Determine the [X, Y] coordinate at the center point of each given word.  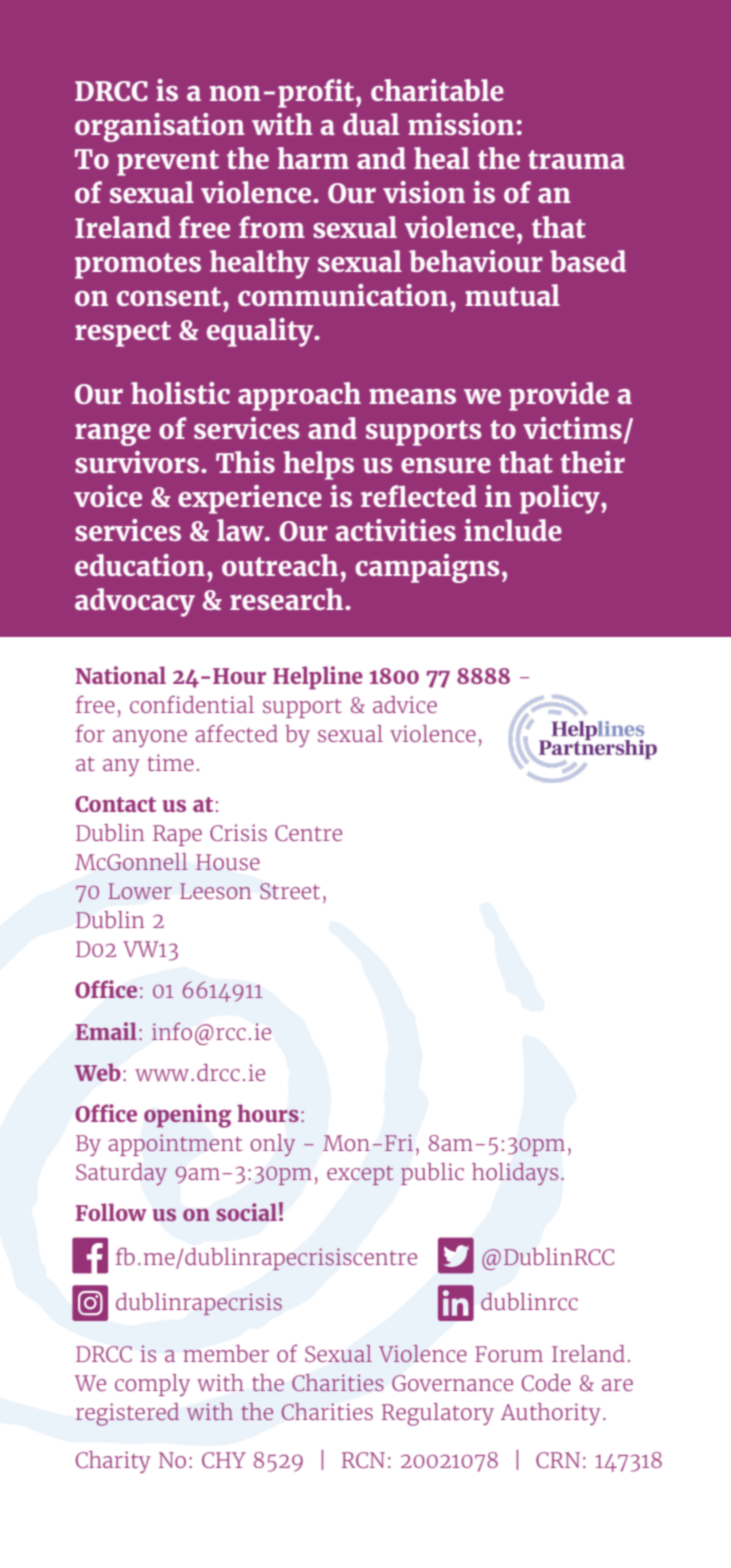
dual [371, 124]
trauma [576, 159]
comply [152, 1385]
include [513, 530]
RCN [363, 1460]
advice [405, 704]
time [170, 762]
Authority [551, 1414]
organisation [160, 127]
